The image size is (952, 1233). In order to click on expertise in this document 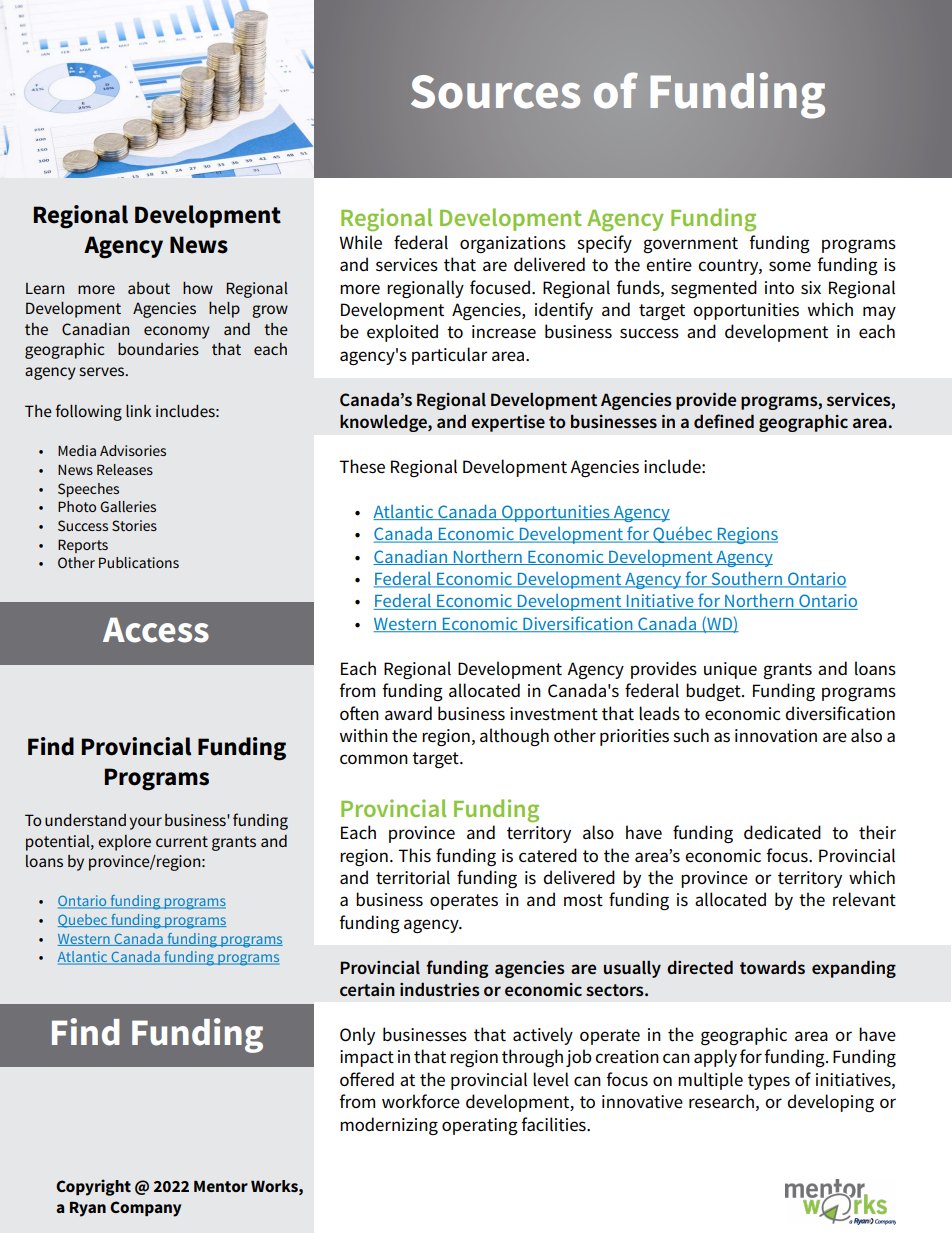, I will do `click(508, 423)`.
